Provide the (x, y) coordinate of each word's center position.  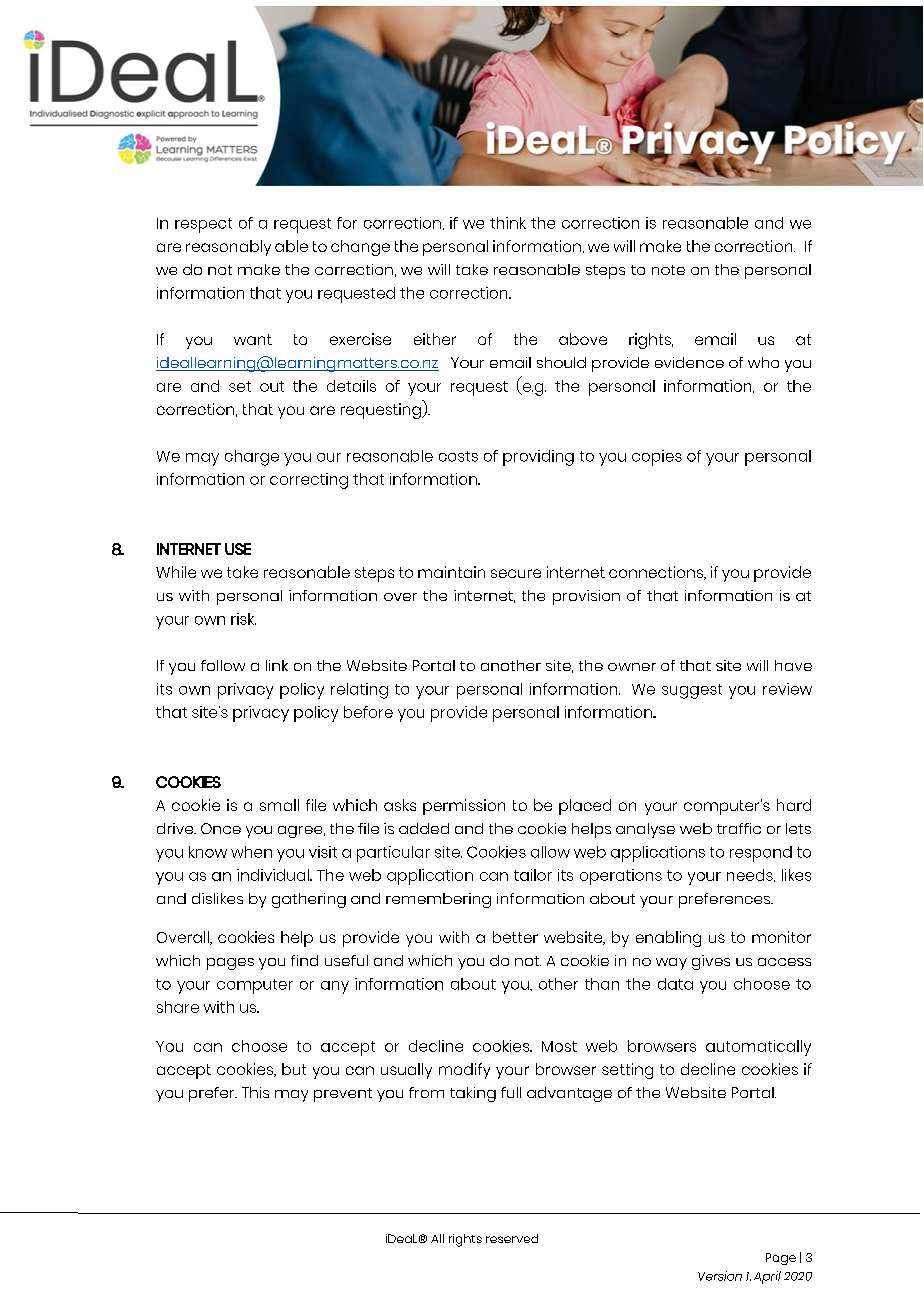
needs (751, 875)
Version (720, 1276)
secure (516, 573)
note (668, 270)
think (508, 223)
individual (274, 875)
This (255, 1092)
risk (243, 619)
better (515, 937)
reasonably (228, 248)
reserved (512, 1238)
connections (657, 573)
